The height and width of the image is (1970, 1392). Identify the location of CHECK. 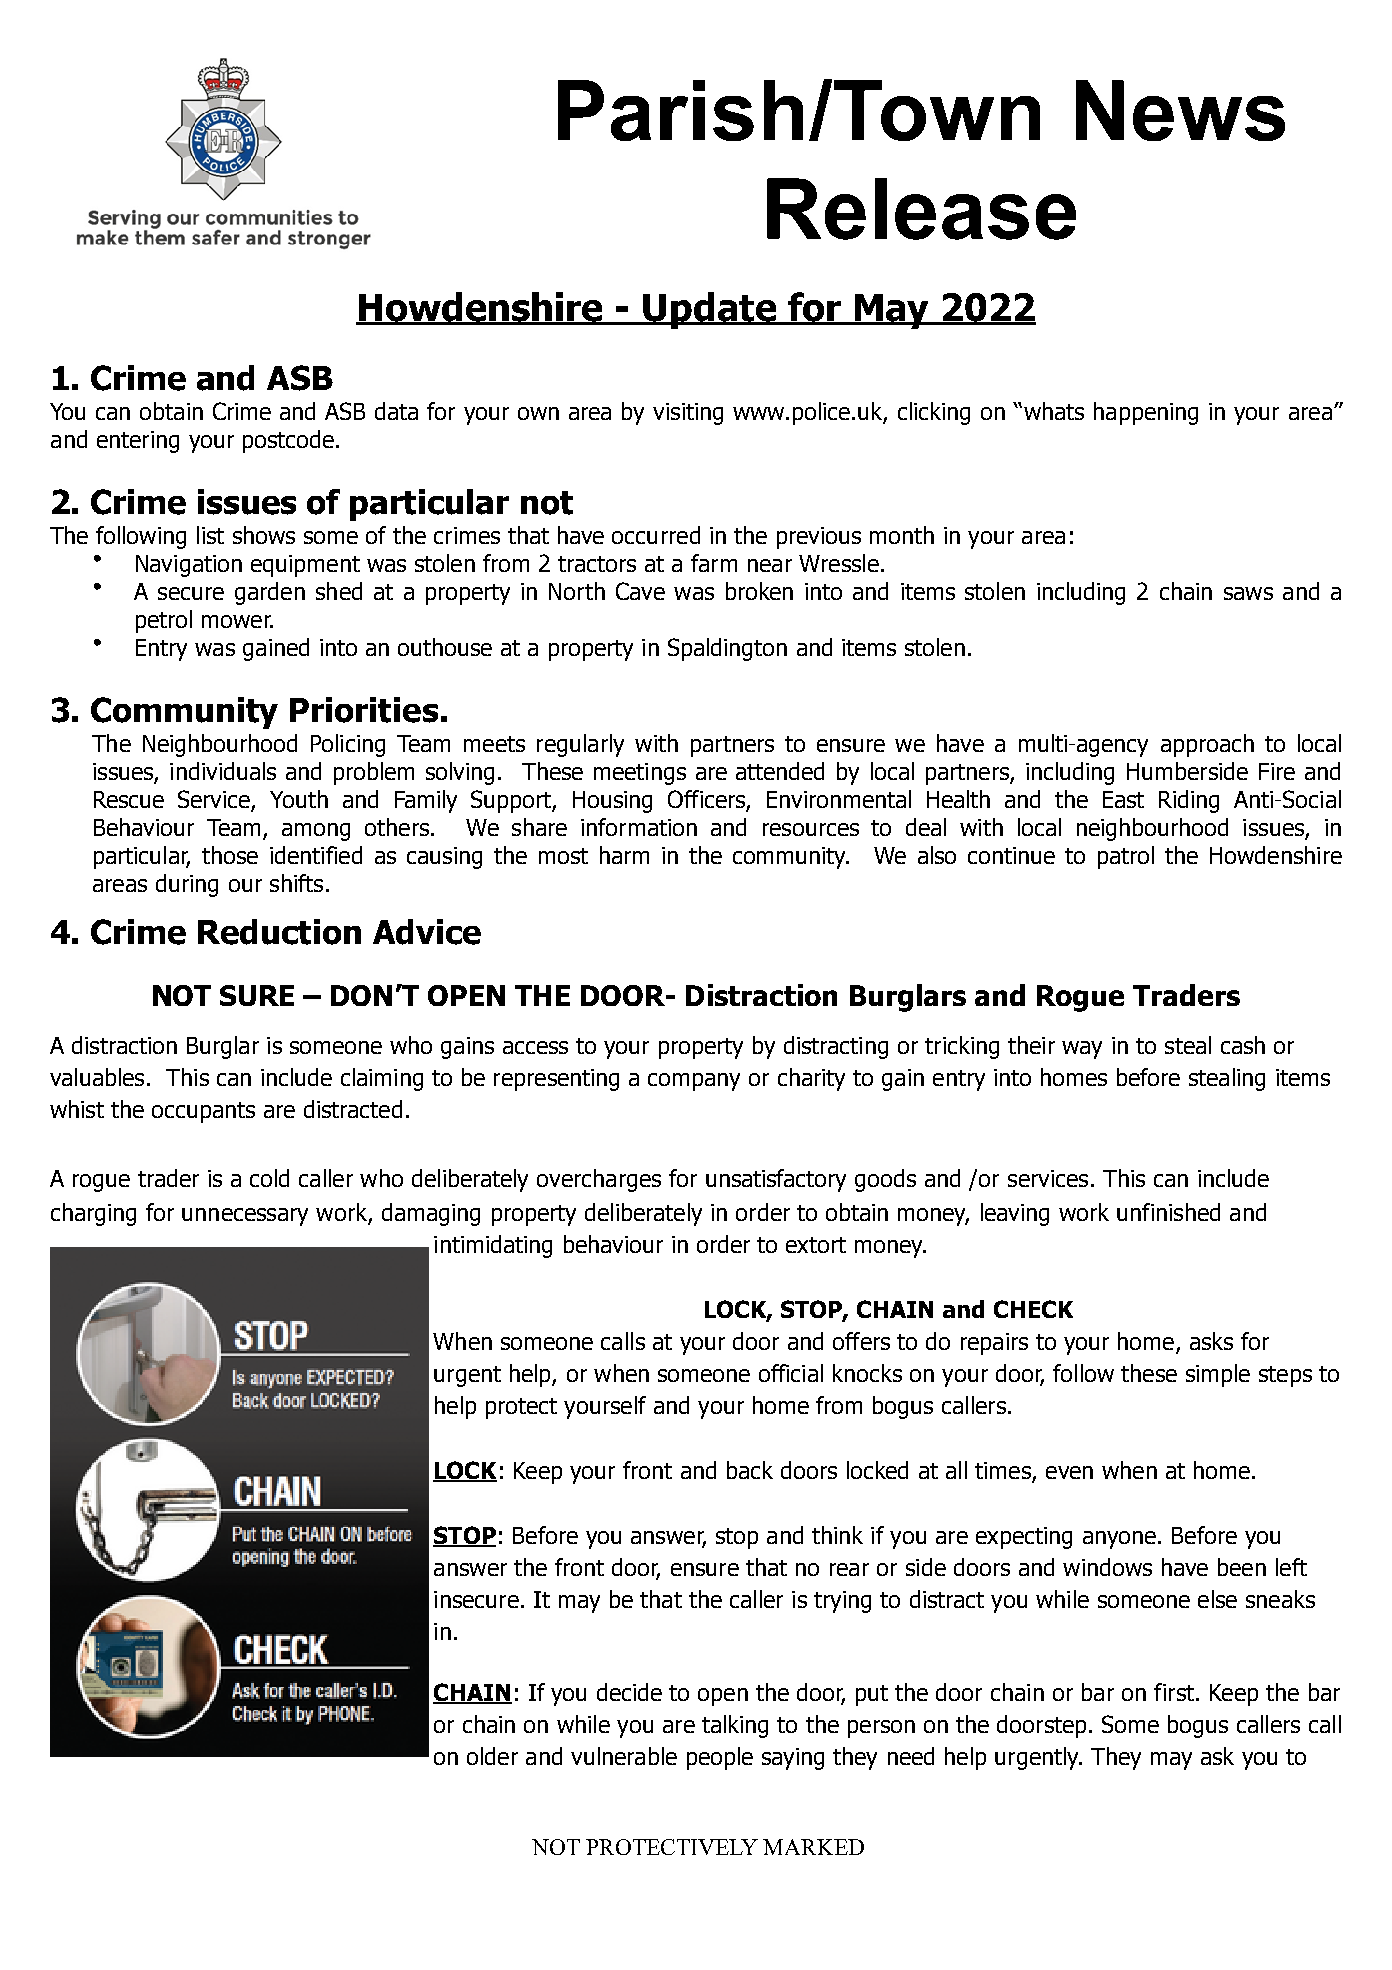
(1033, 1309).
